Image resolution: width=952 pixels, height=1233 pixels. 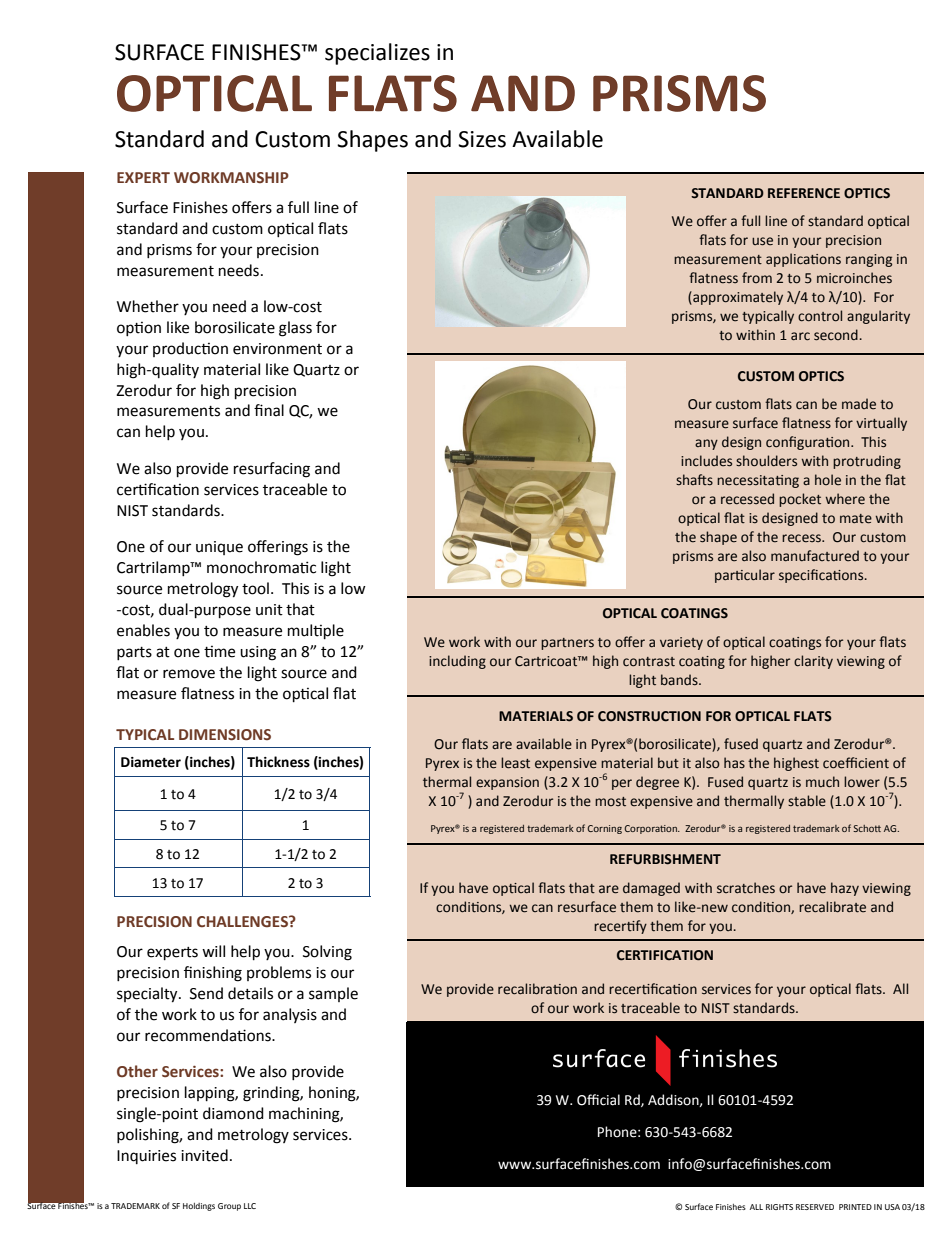 What do you see at coordinates (190, 349) in the screenshot?
I see `production` at bounding box center [190, 349].
